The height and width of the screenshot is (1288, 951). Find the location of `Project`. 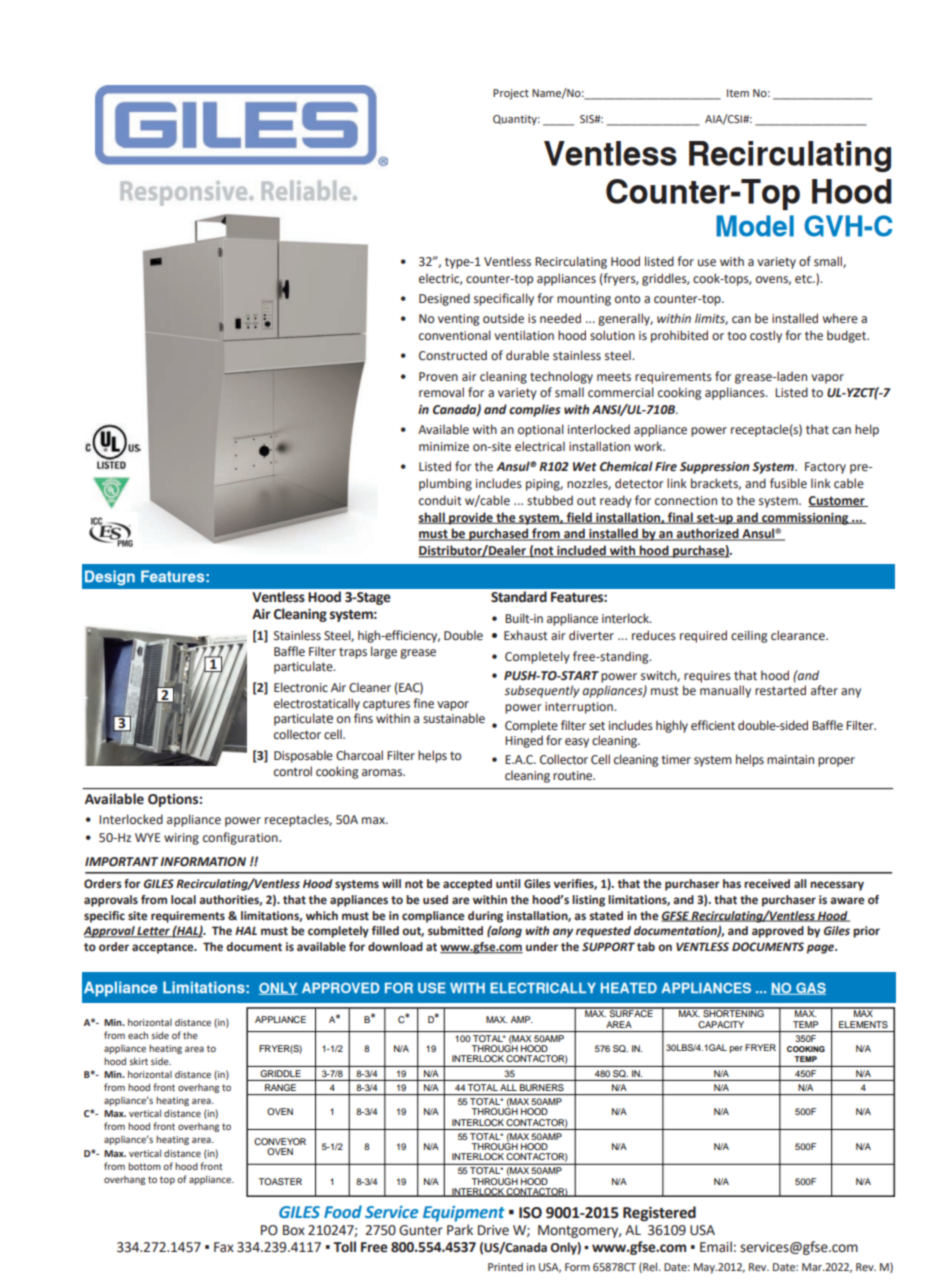

Project is located at coordinates (511, 94).
